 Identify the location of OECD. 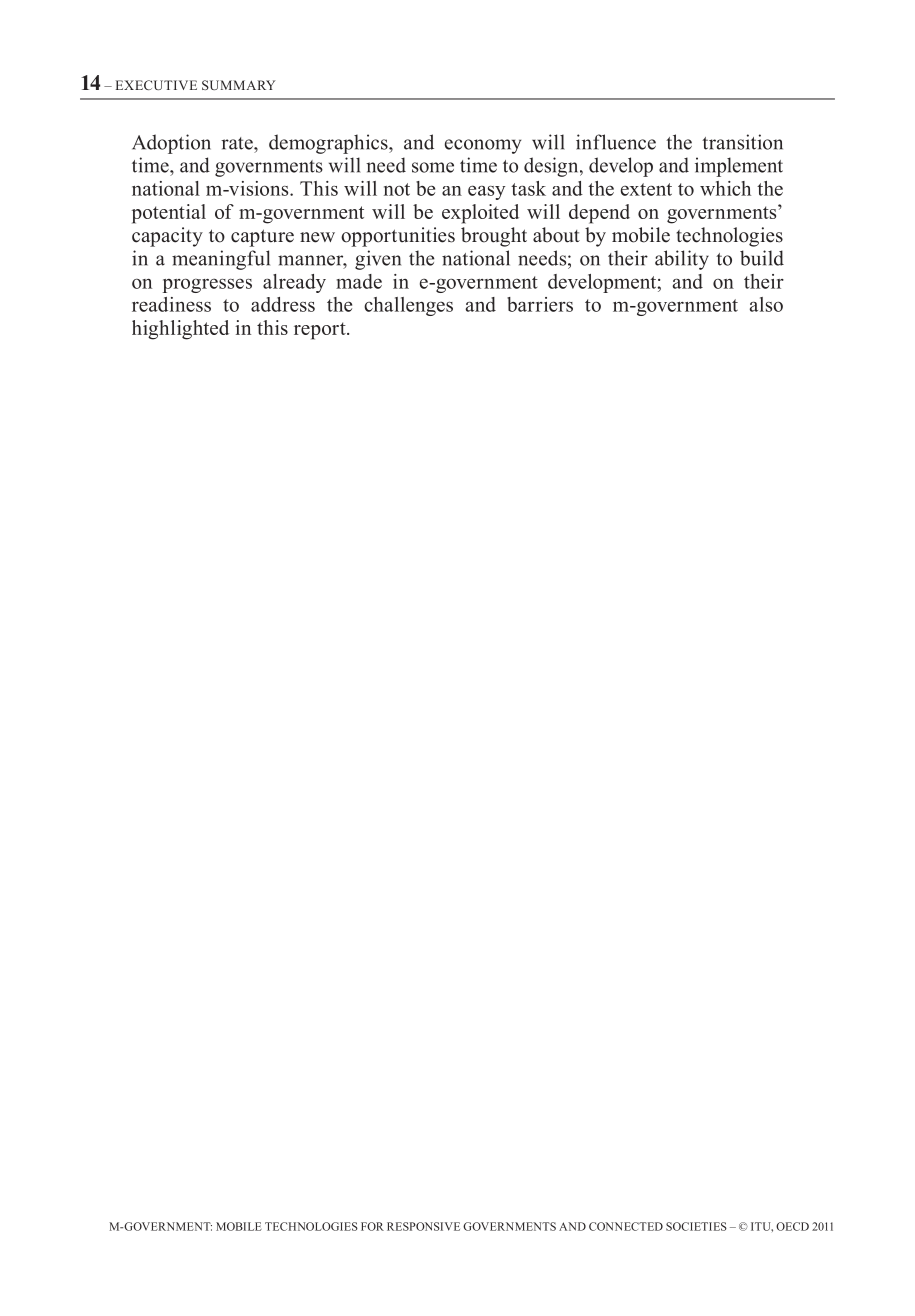
(792, 1226).
